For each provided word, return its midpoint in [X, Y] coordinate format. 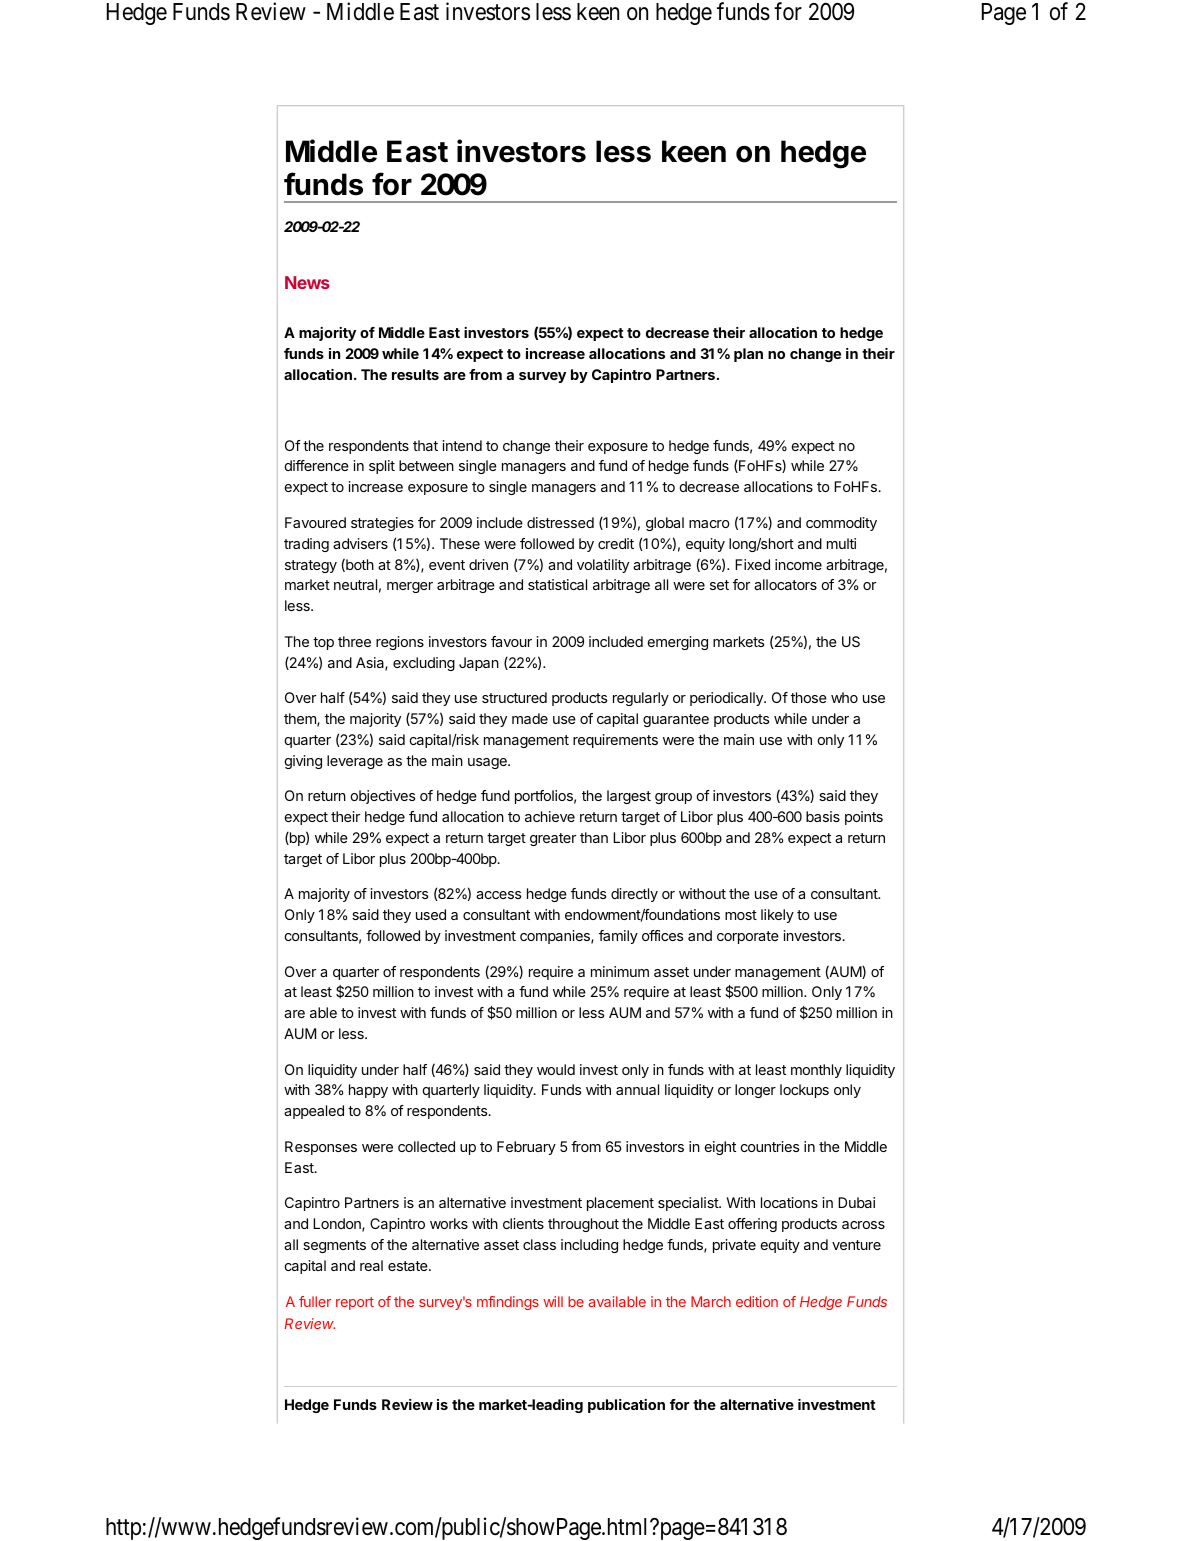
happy [368, 1091]
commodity [841, 524]
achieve [550, 816]
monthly [816, 1071]
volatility [603, 566]
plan [748, 355]
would [556, 1069]
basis [823, 816]
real [371, 1265]
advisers [360, 543]
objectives [383, 797]
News [307, 282]
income [798, 564]
